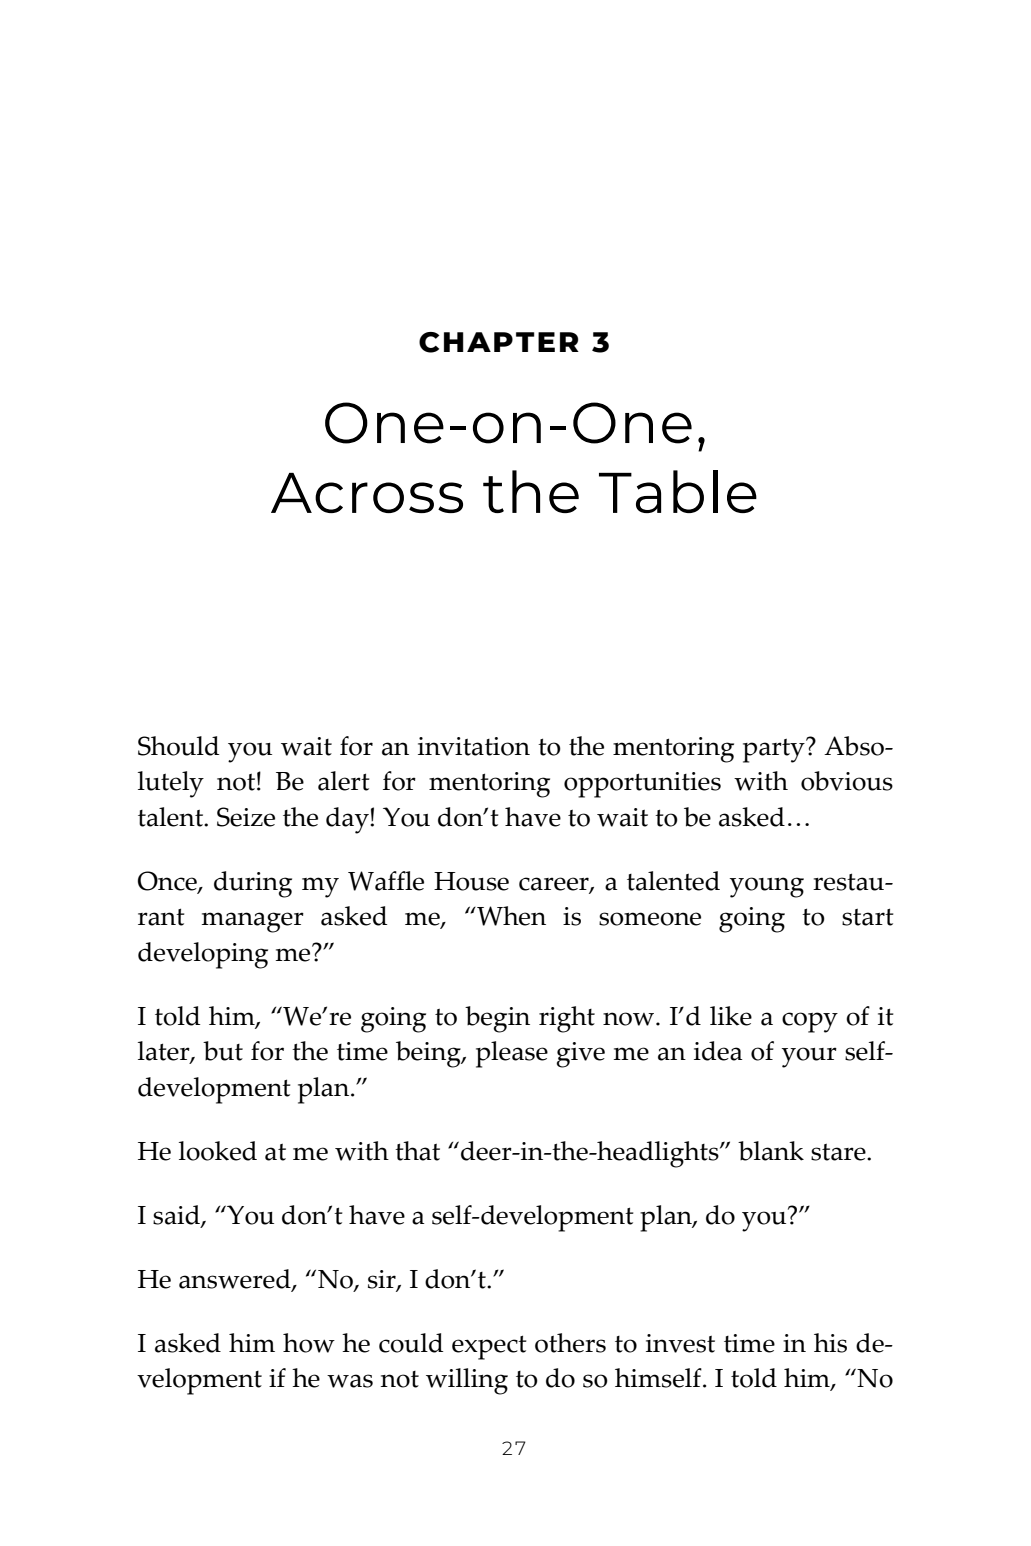 The width and height of the screenshot is (1031, 1546). I want to click on CHAPTER, so click(499, 342).
